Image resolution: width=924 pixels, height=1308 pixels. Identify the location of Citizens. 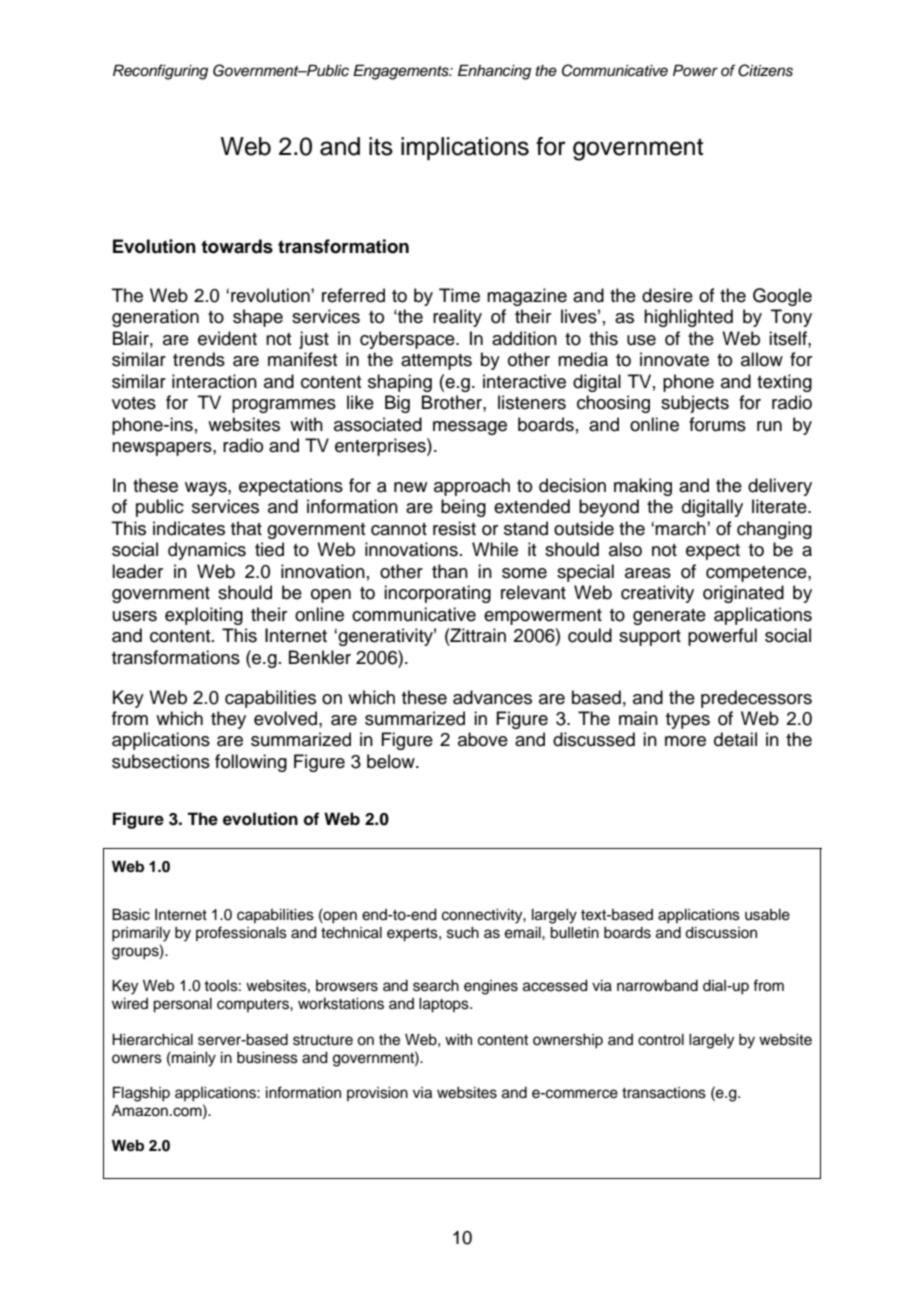
(765, 70).
